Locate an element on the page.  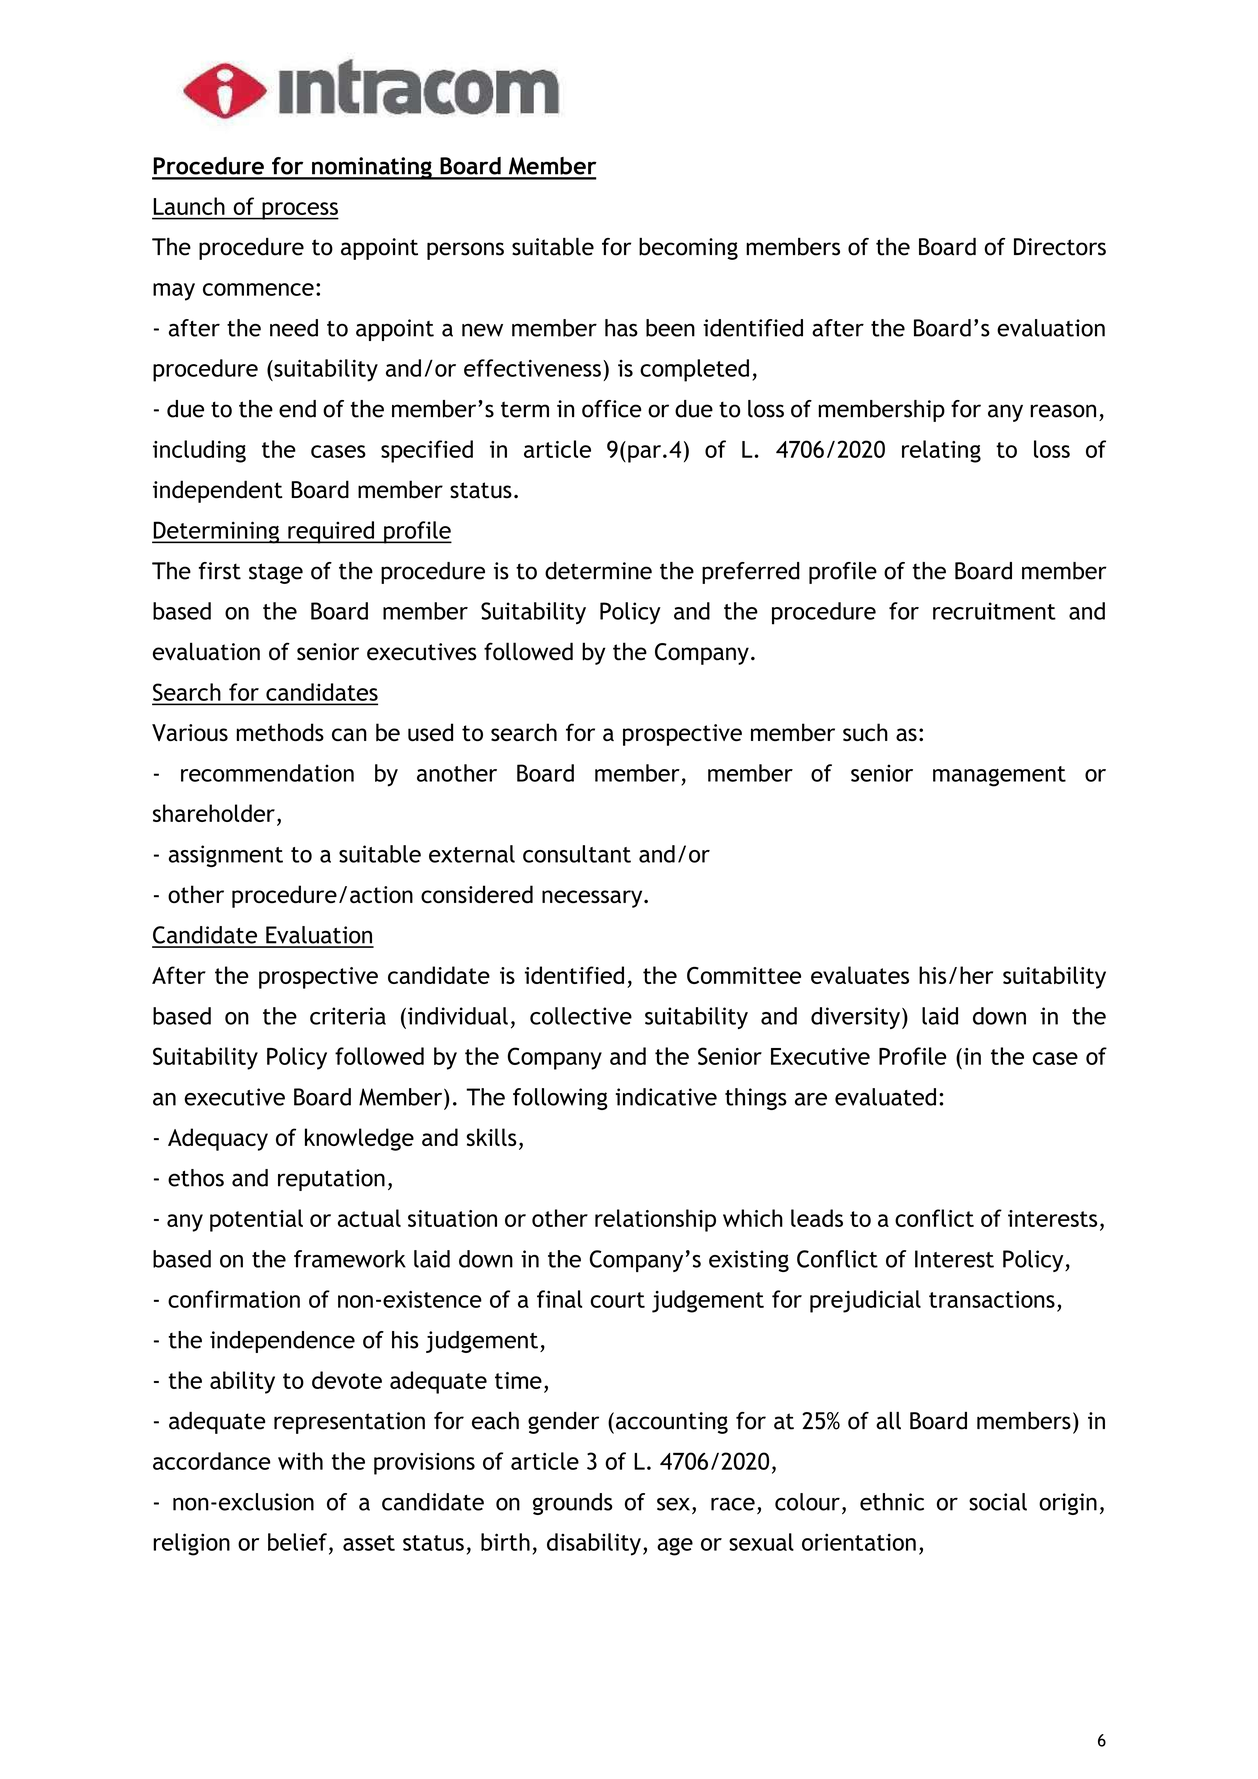
becoming is located at coordinates (688, 249).
